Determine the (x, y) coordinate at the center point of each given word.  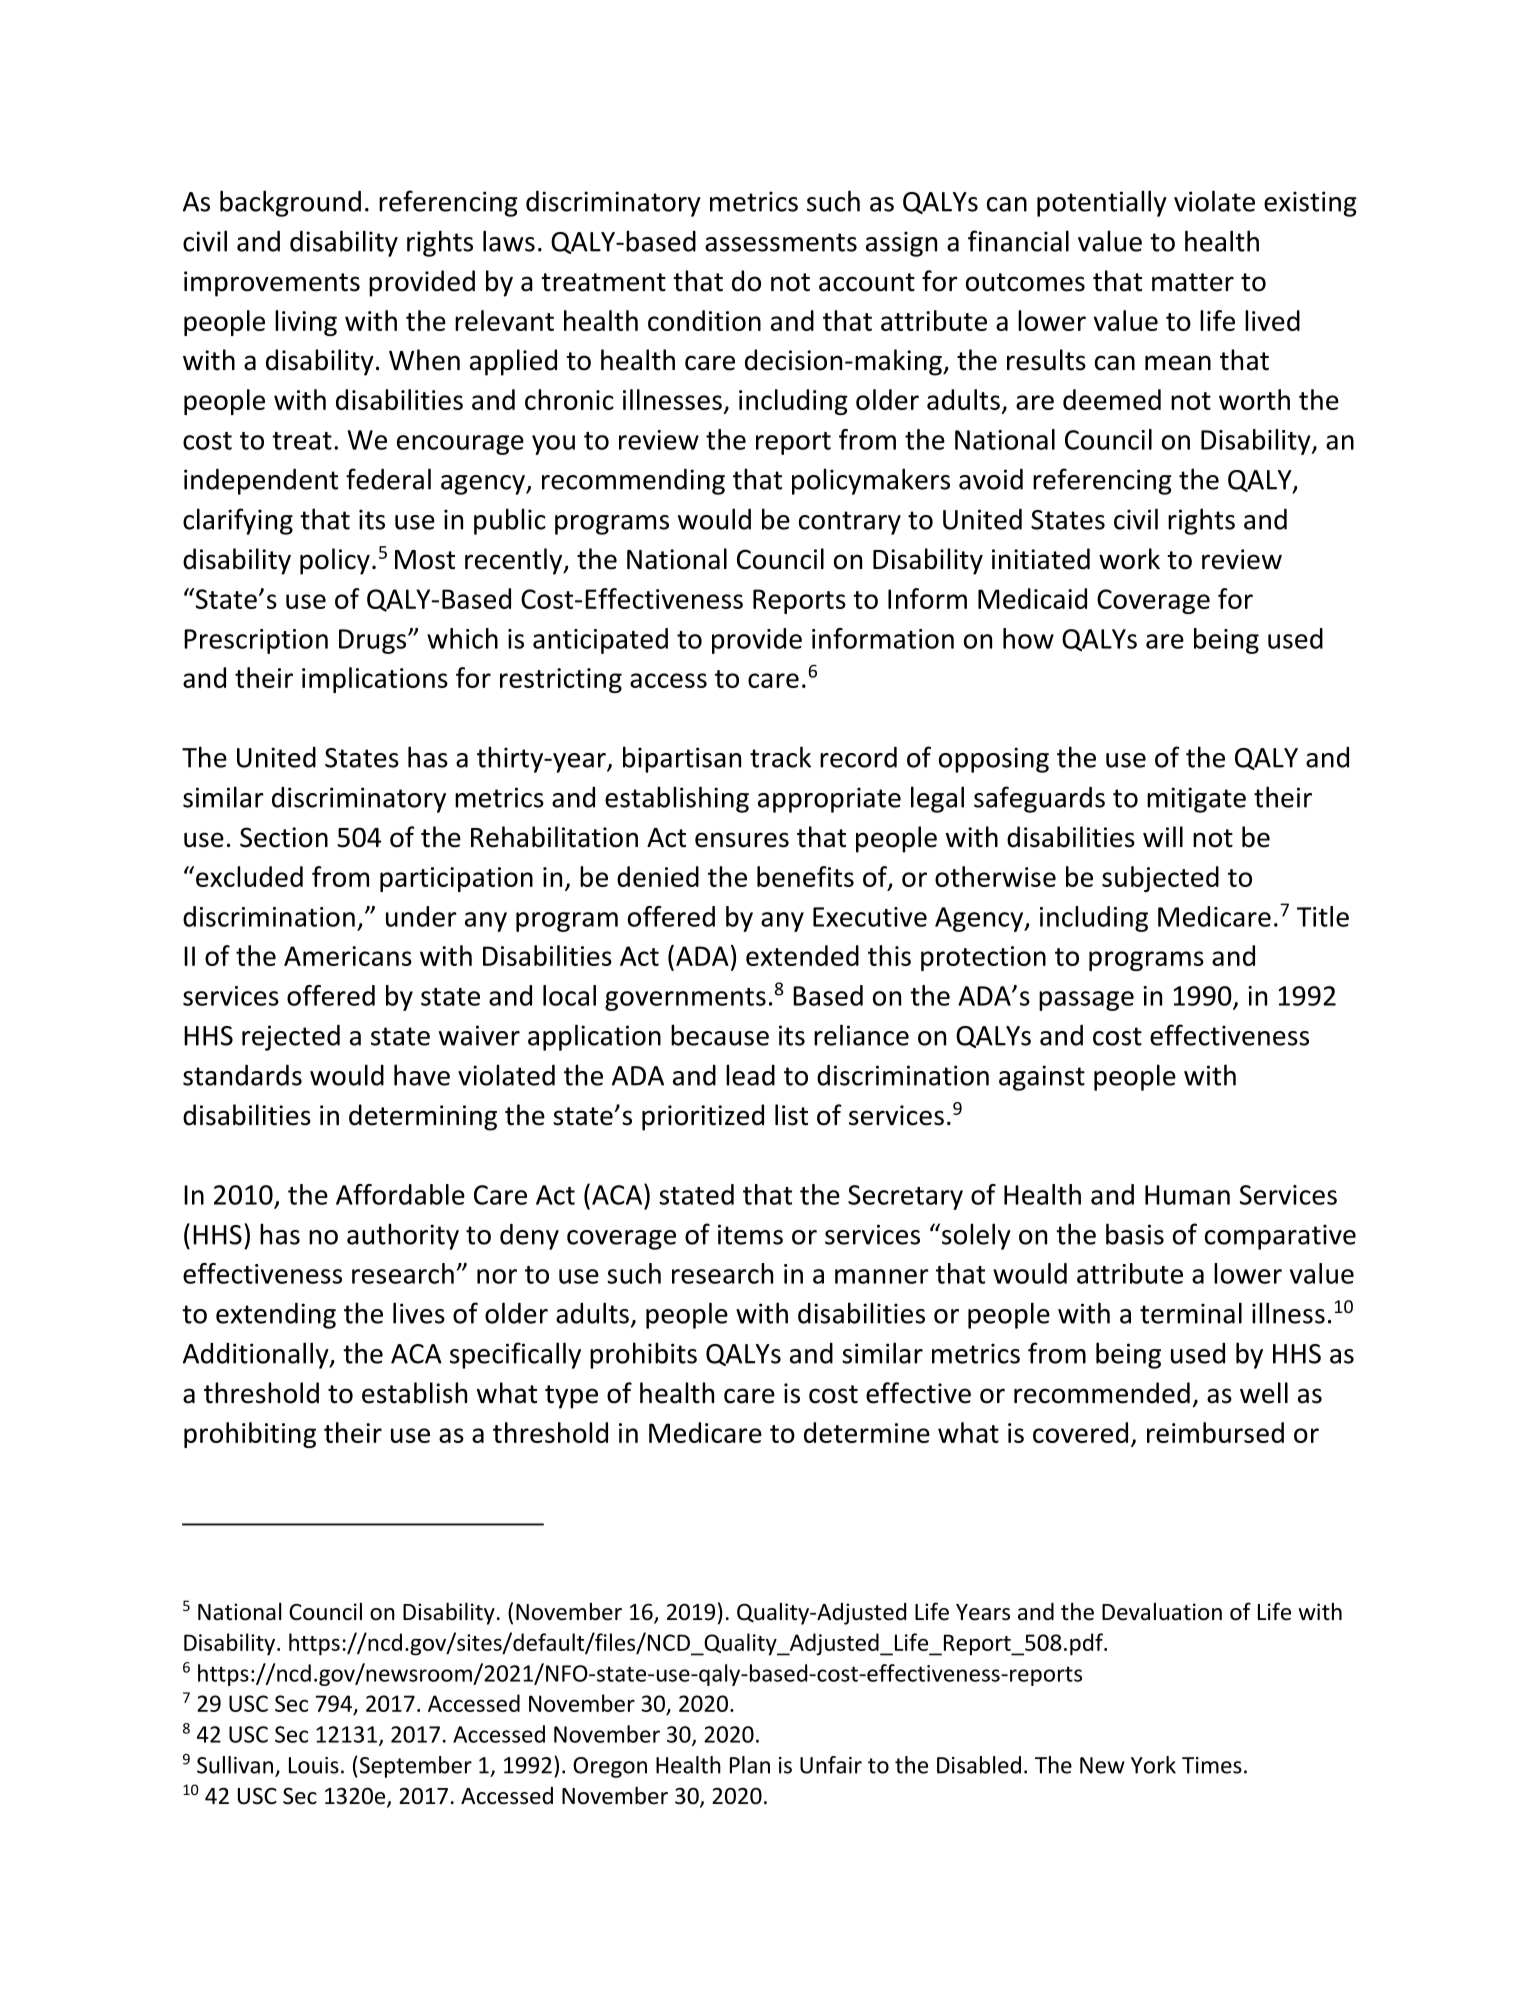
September (414, 1767)
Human (1187, 1195)
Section (284, 837)
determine (867, 1432)
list (791, 1115)
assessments (781, 242)
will (1163, 836)
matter (1193, 282)
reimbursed (1215, 1432)
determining (423, 1117)
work (1129, 559)
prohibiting (250, 1435)
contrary (850, 523)
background (290, 203)
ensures (742, 840)
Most (425, 560)
